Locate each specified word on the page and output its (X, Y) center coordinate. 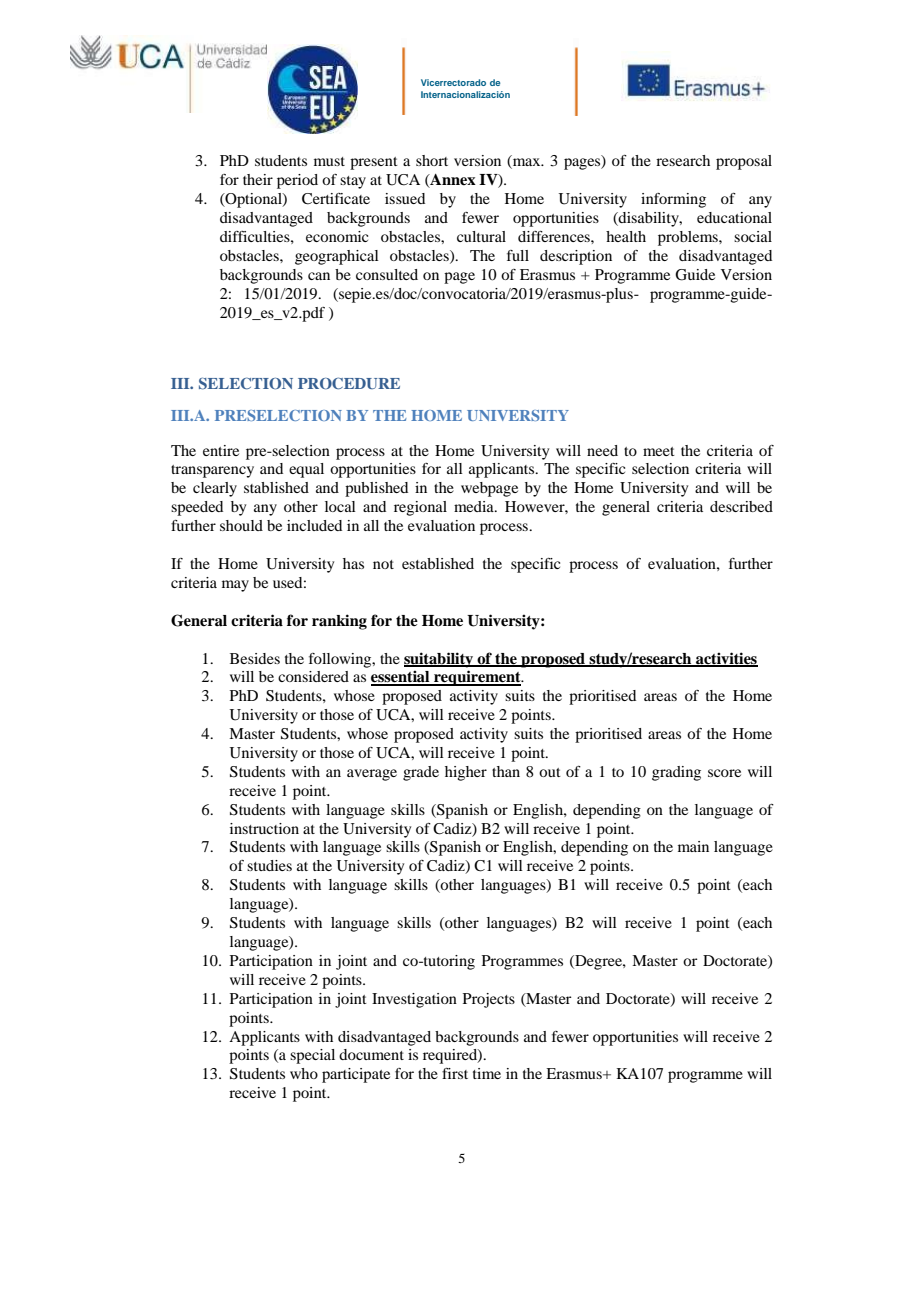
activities (726, 659)
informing (673, 200)
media (475, 506)
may (235, 586)
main (693, 846)
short (432, 160)
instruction (264, 828)
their (258, 179)
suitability (440, 660)
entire (221, 450)
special (312, 1056)
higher (466, 773)
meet (659, 451)
